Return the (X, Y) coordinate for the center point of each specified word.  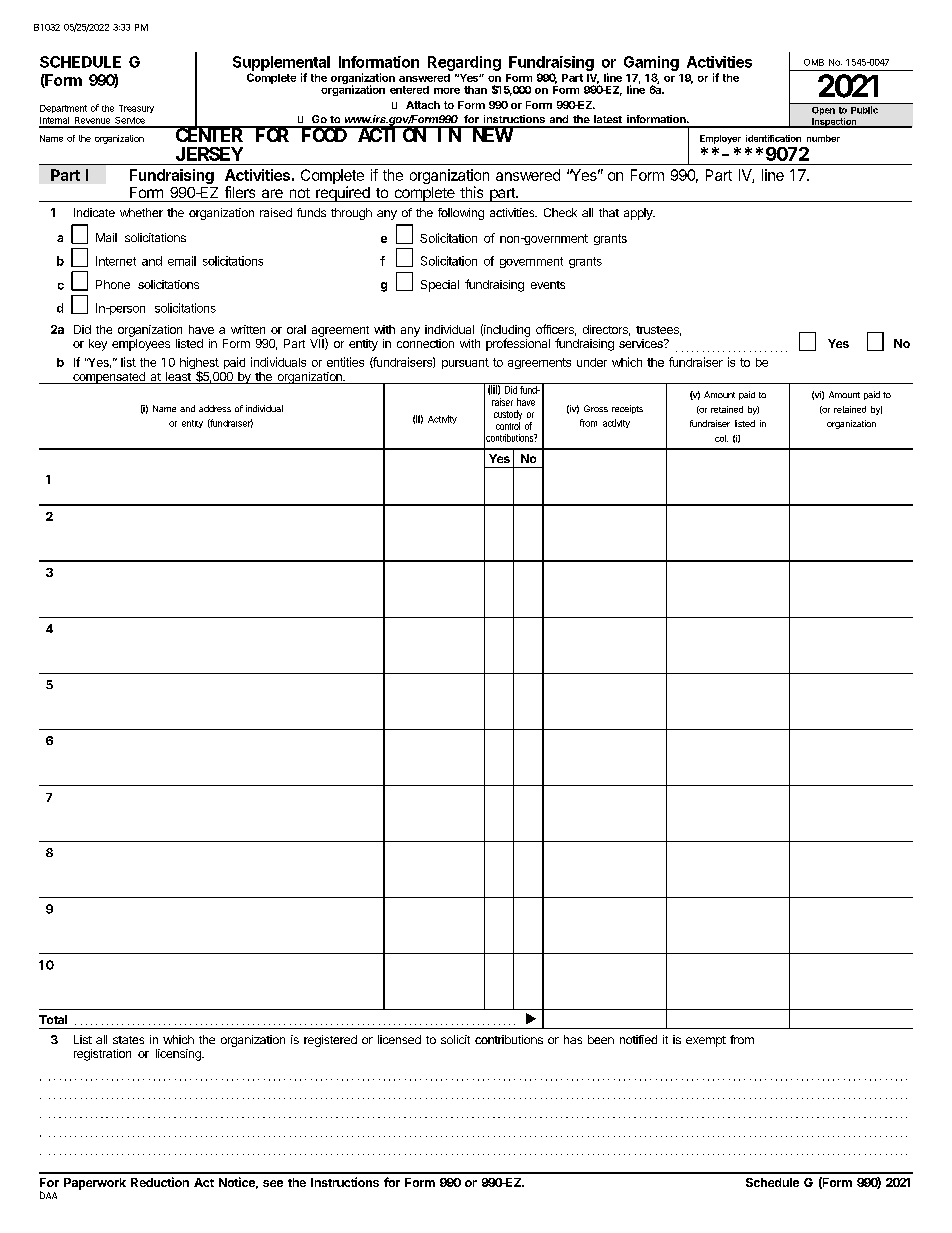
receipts (627, 409)
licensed (399, 1039)
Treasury (136, 109)
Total (53, 1019)
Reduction (160, 1182)
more (447, 91)
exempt (706, 1041)
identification (773, 138)
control (508, 426)
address (215, 408)
